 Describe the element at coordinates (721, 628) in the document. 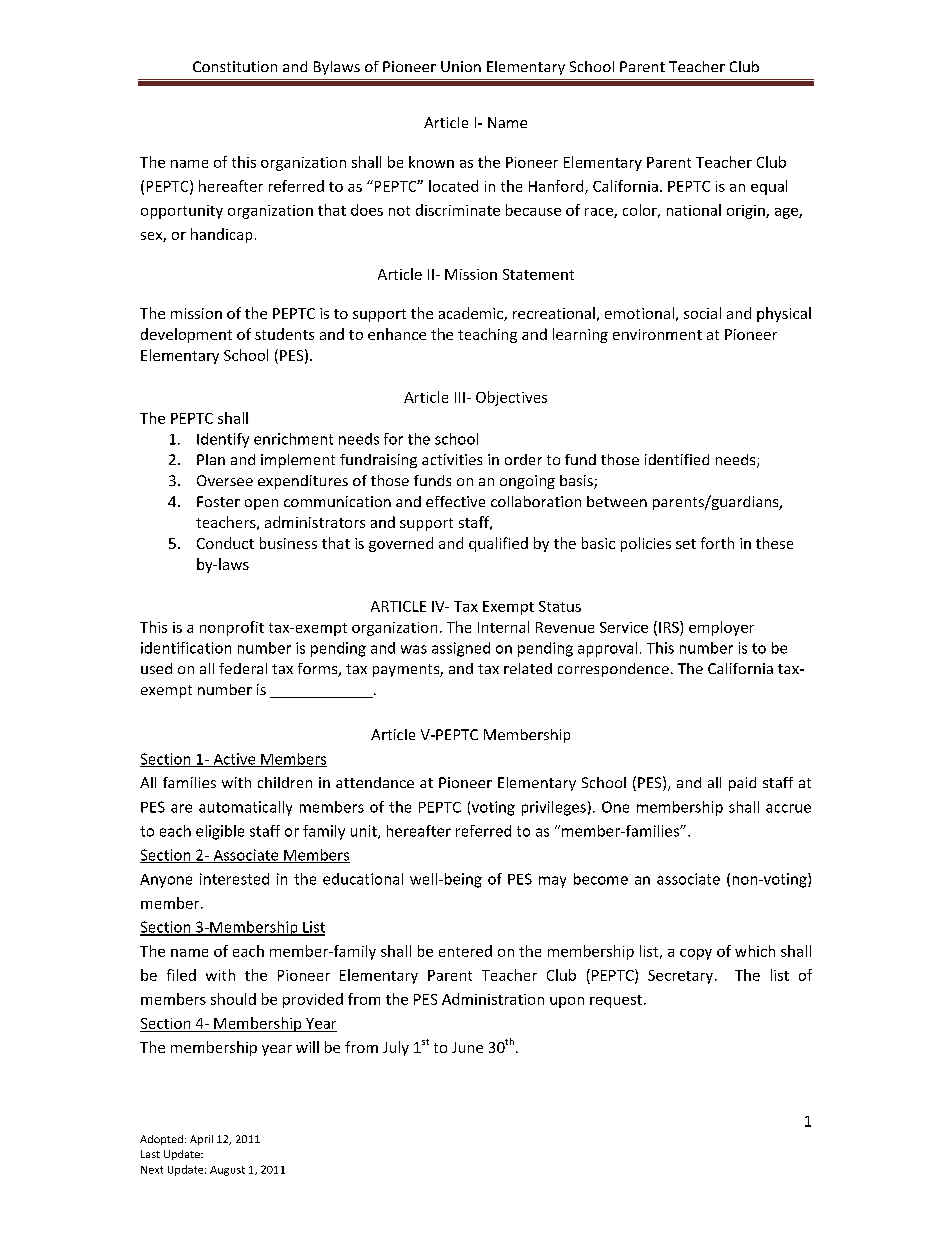

I see `employer` at that location.
